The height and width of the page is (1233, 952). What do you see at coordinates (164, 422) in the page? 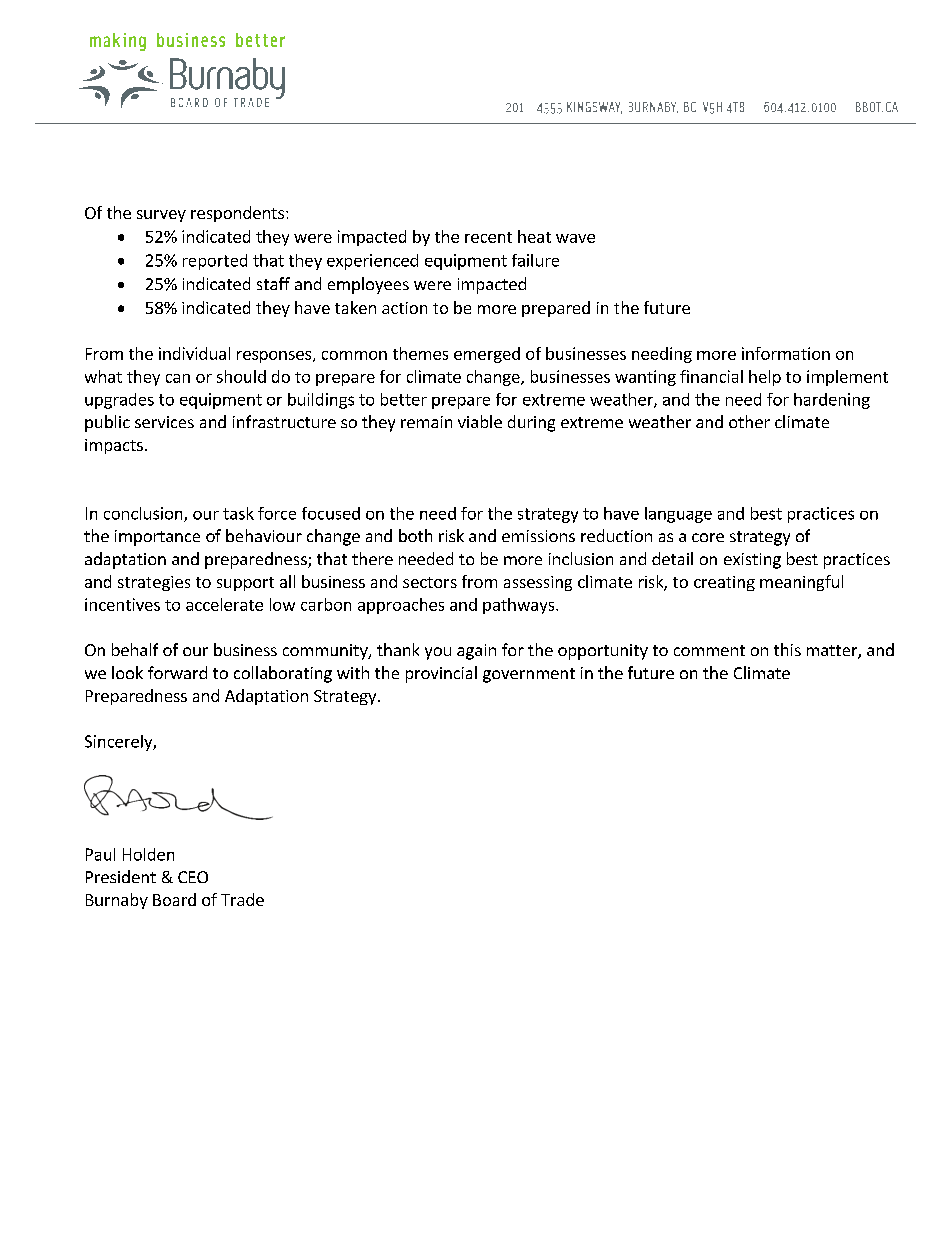
I see `services` at bounding box center [164, 422].
